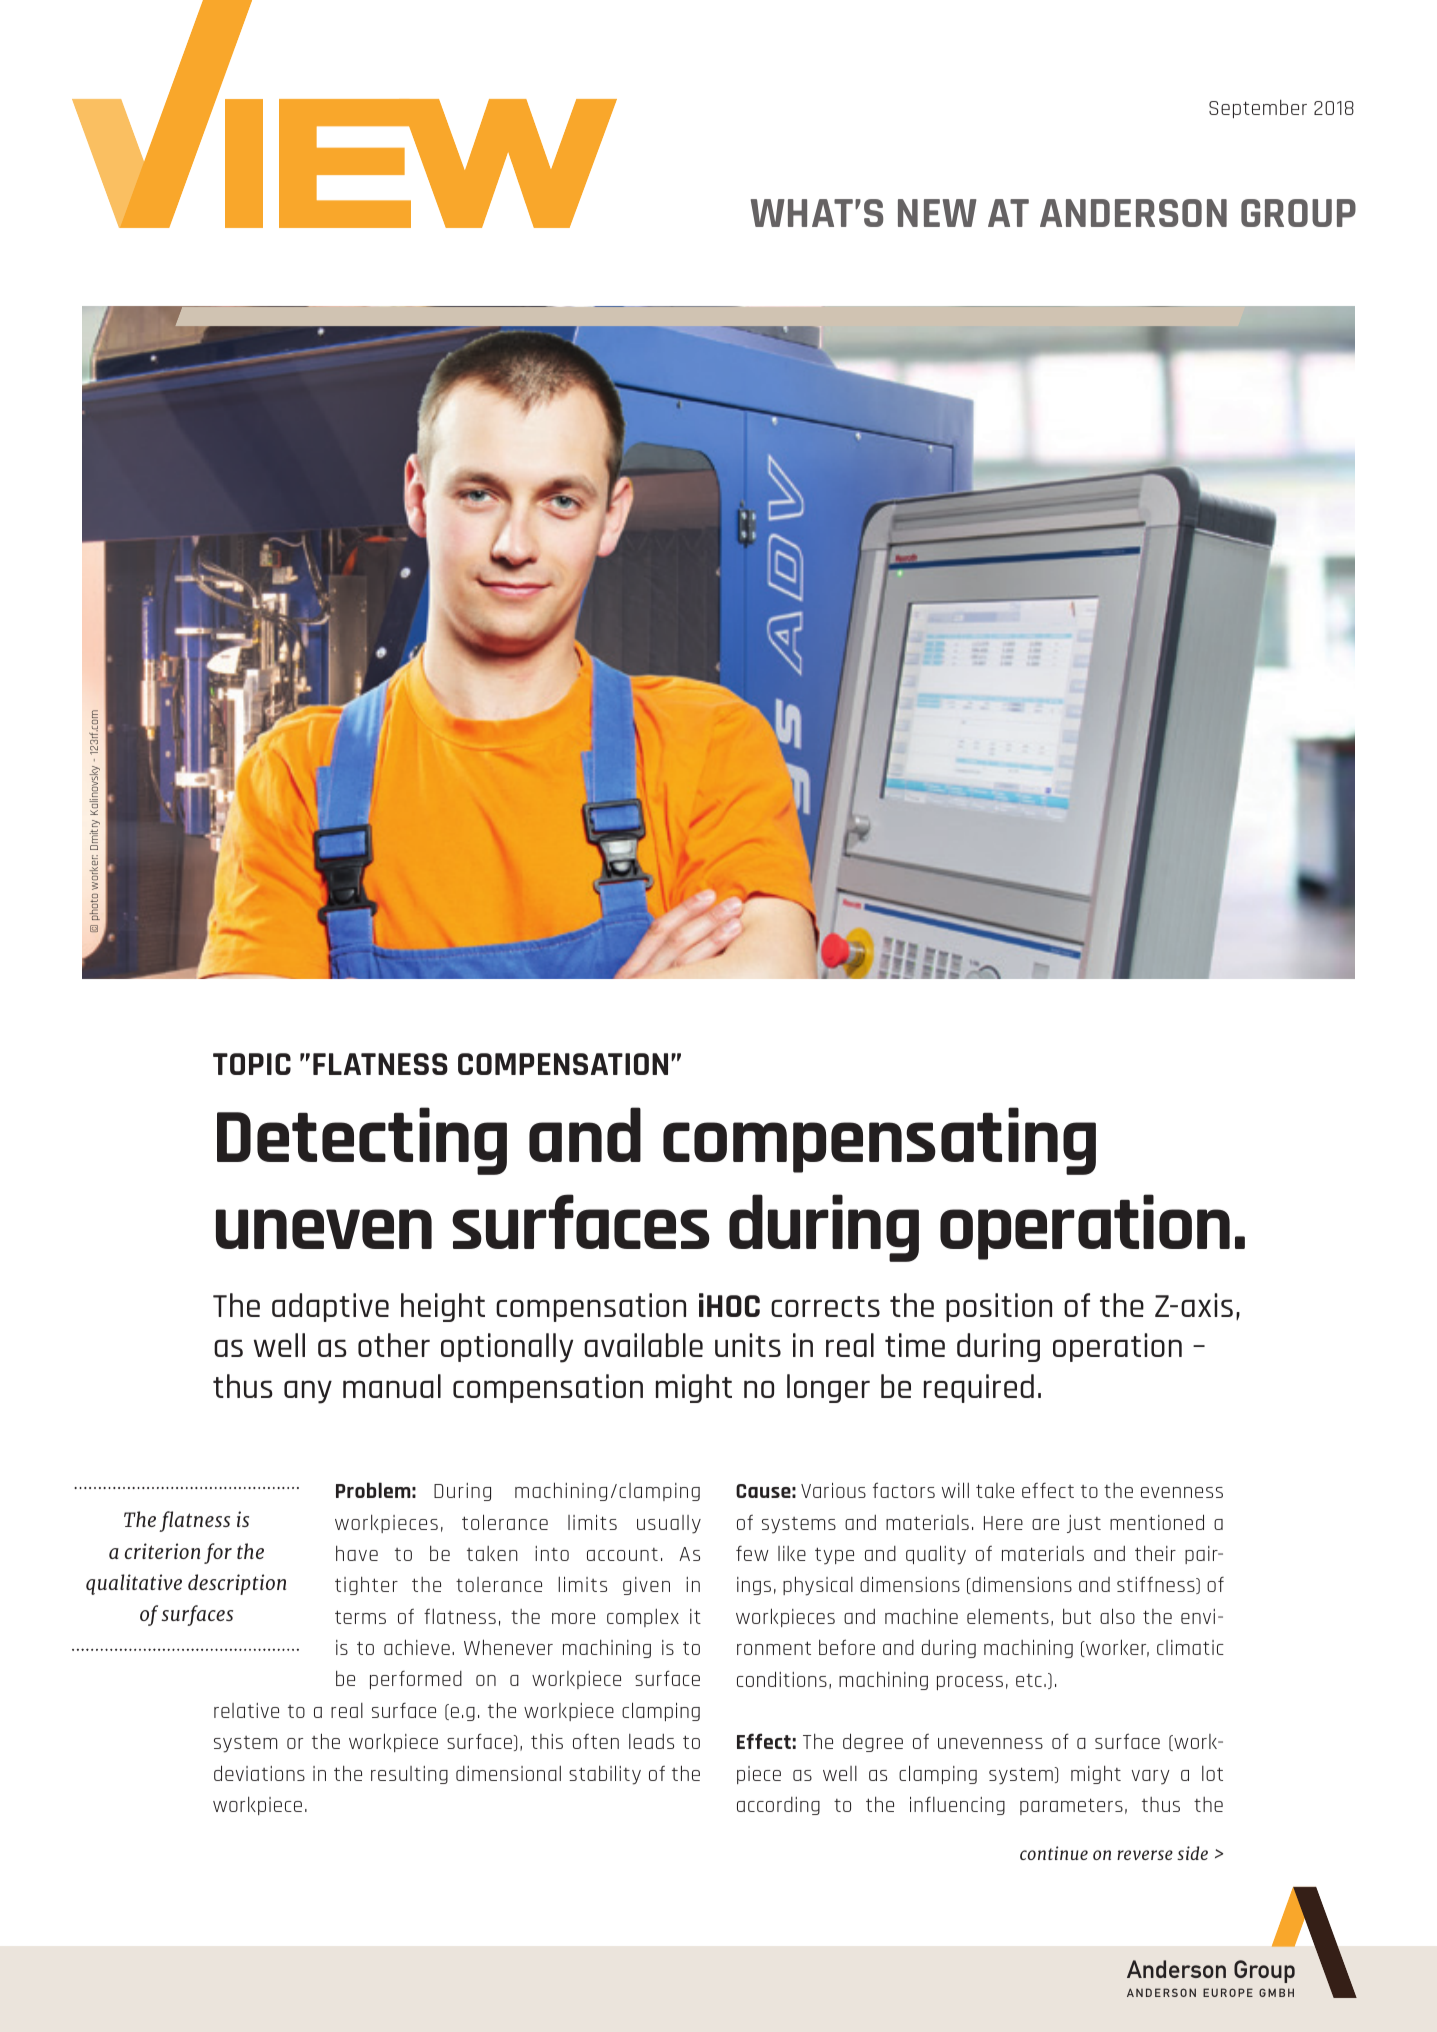 This page has width=1437, height=2032. I want to click on adaptive, so click(330, 1307).
